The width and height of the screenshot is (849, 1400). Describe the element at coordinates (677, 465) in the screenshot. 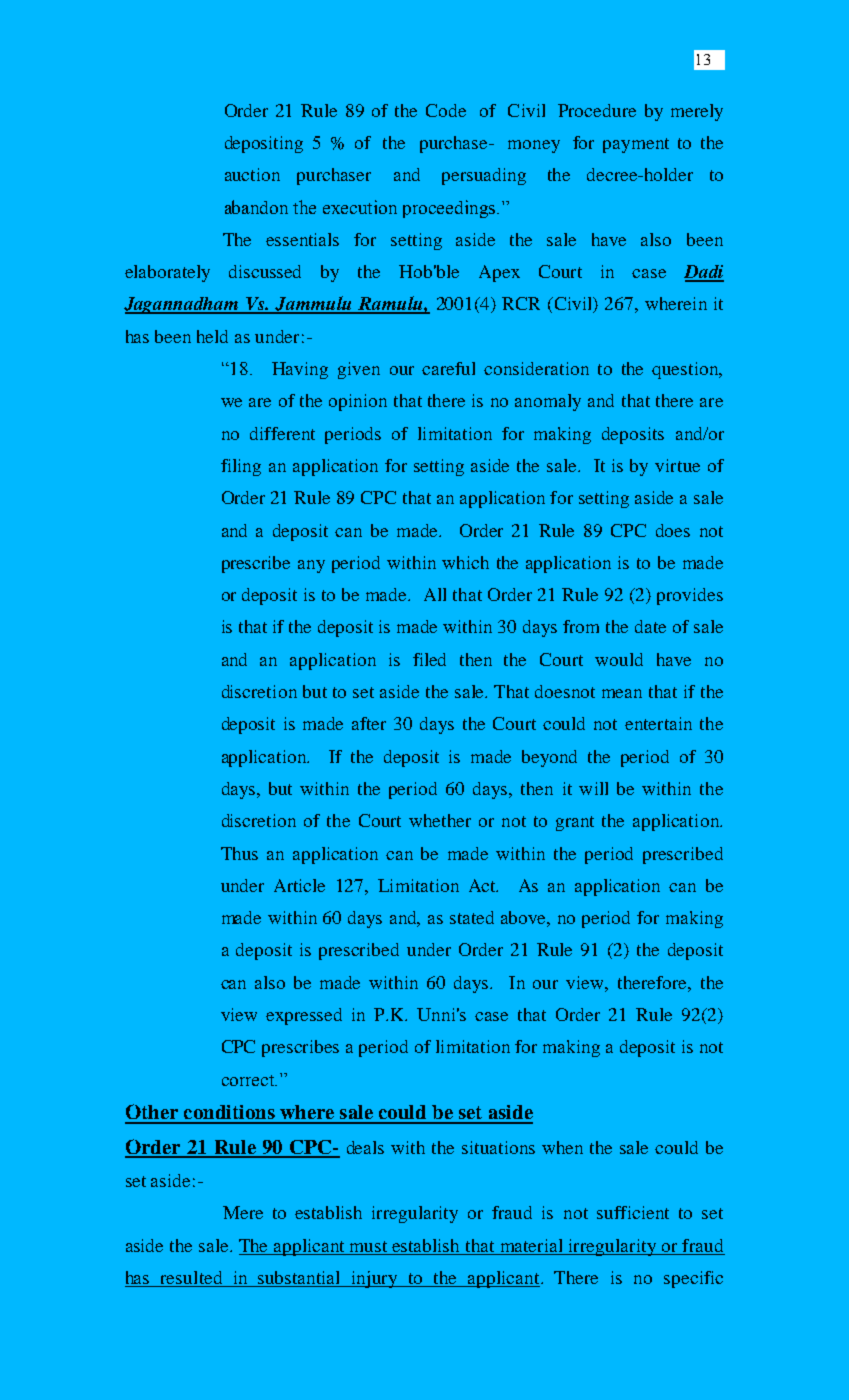

I see `virtue` at that location.
